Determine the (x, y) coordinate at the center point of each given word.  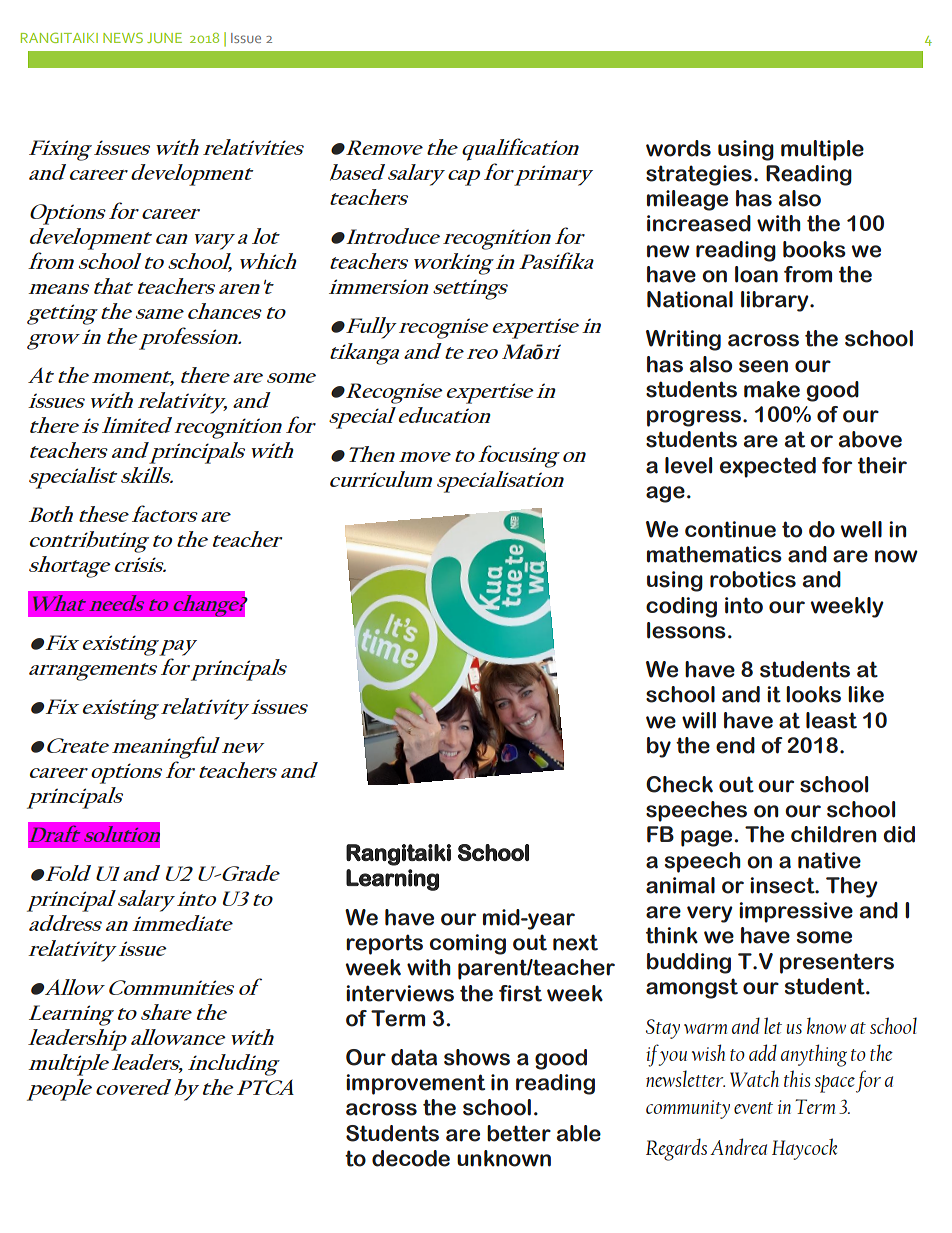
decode (411, 1158)
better (519, 1133)
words (678, 148)
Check (679, 784)
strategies (699, 175)
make (772, 389)
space (835, 1084)
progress (694, 418)
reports (384, 944)
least (831, 720)
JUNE (164, 38)
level (688, 465)
